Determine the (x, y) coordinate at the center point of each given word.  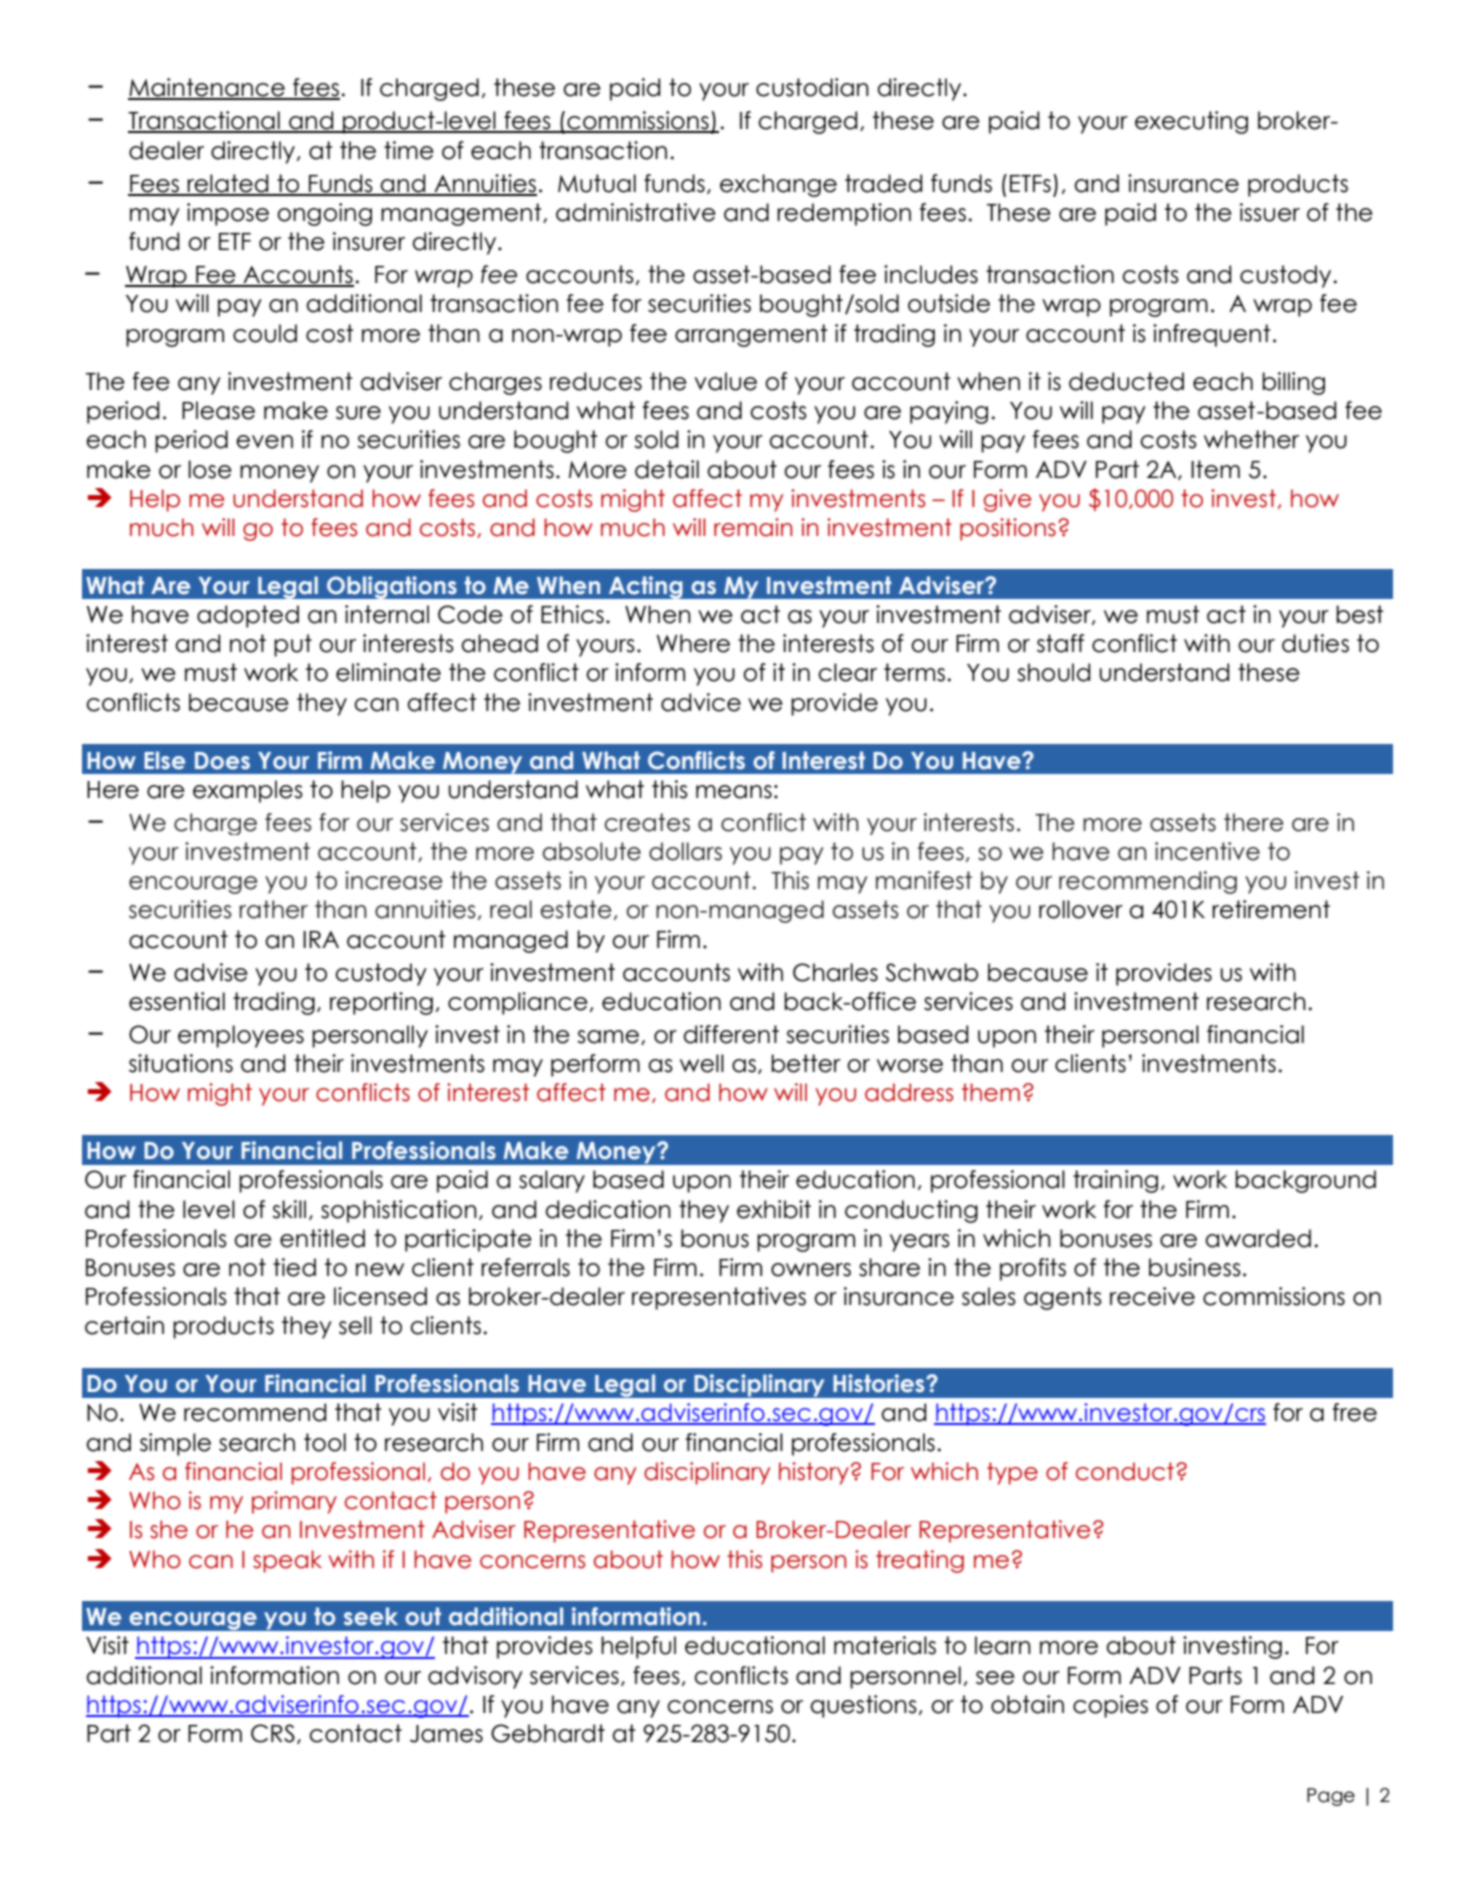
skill (289, 1209)
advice (701, 702)
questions (863, 1706)
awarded (1258, 1238)
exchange (778, 185)
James (446, 1734)
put (293, 645)
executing (1191, 122)
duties (1315, 643)
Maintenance (207, 88)
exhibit (774, 1209)
